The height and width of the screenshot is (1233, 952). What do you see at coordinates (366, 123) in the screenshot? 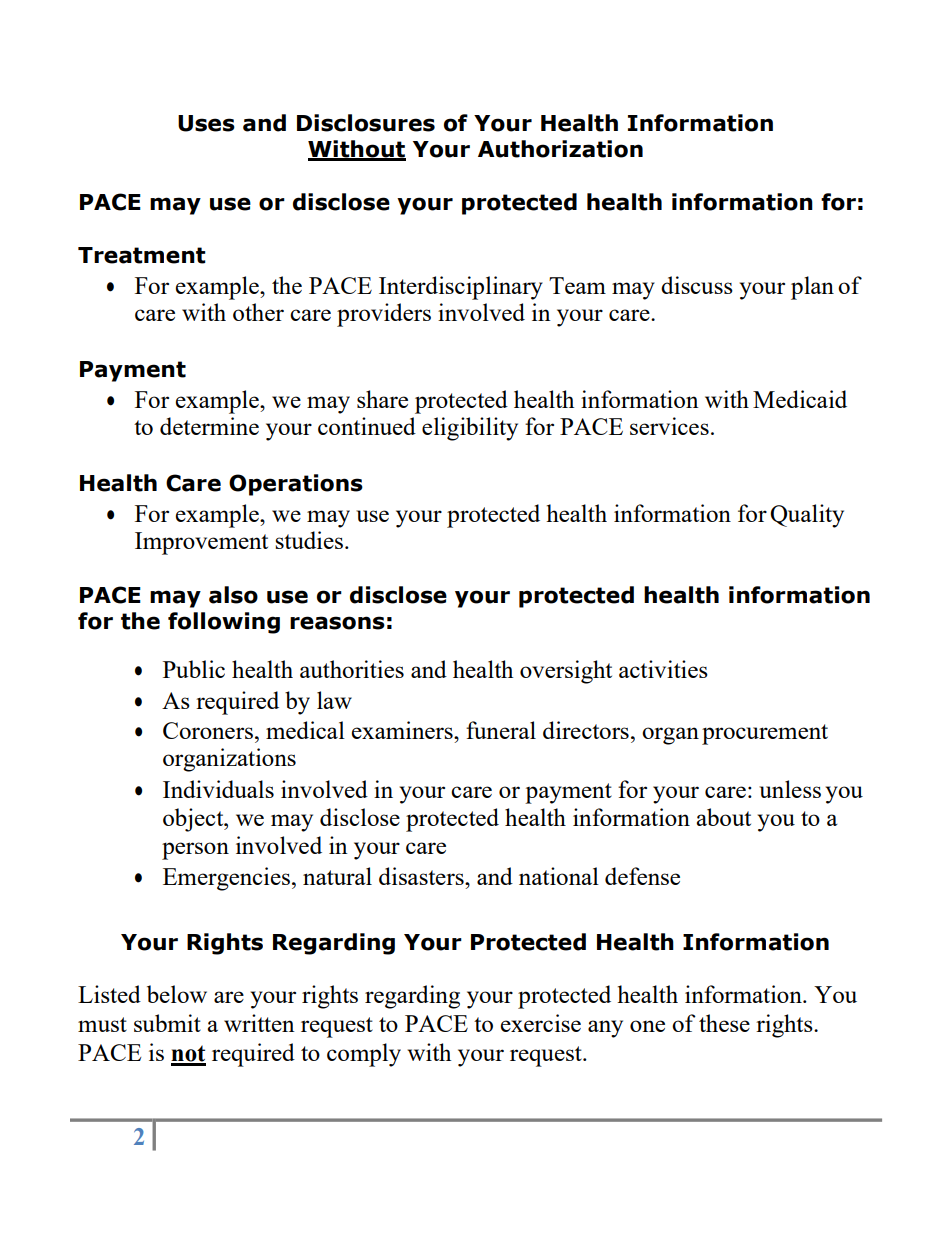
I see `Disclosures` at bounding box center [366, 123].
